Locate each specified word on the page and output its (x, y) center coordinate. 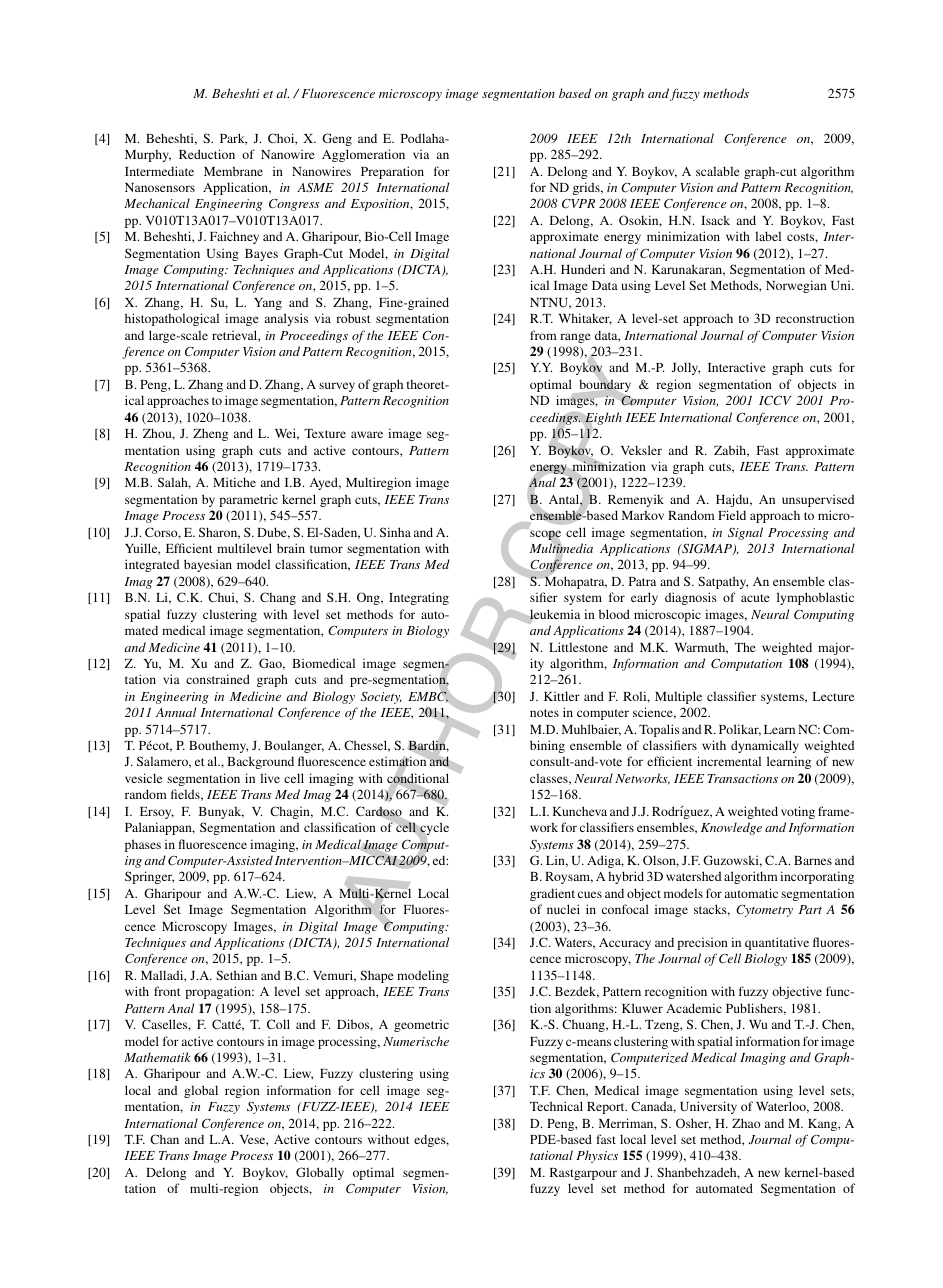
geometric (421, 1026)
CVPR (578, 204)
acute (755, 598)
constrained (218, 679)
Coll (278, 1024)
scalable (718, 171)
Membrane (233, 171)
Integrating (419, 598)
